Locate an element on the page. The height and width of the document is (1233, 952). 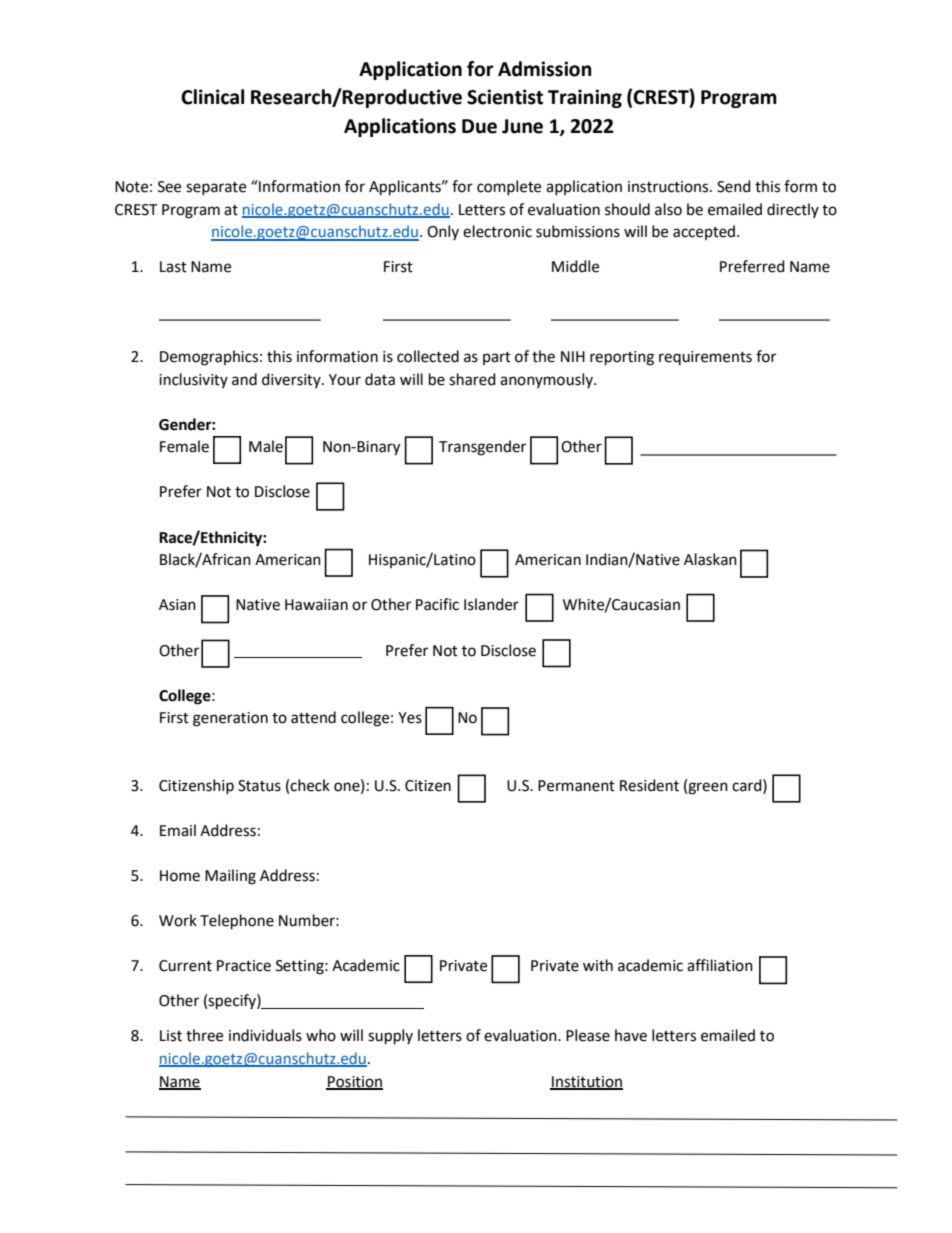
supply is located at coordinates (390, 1037).
